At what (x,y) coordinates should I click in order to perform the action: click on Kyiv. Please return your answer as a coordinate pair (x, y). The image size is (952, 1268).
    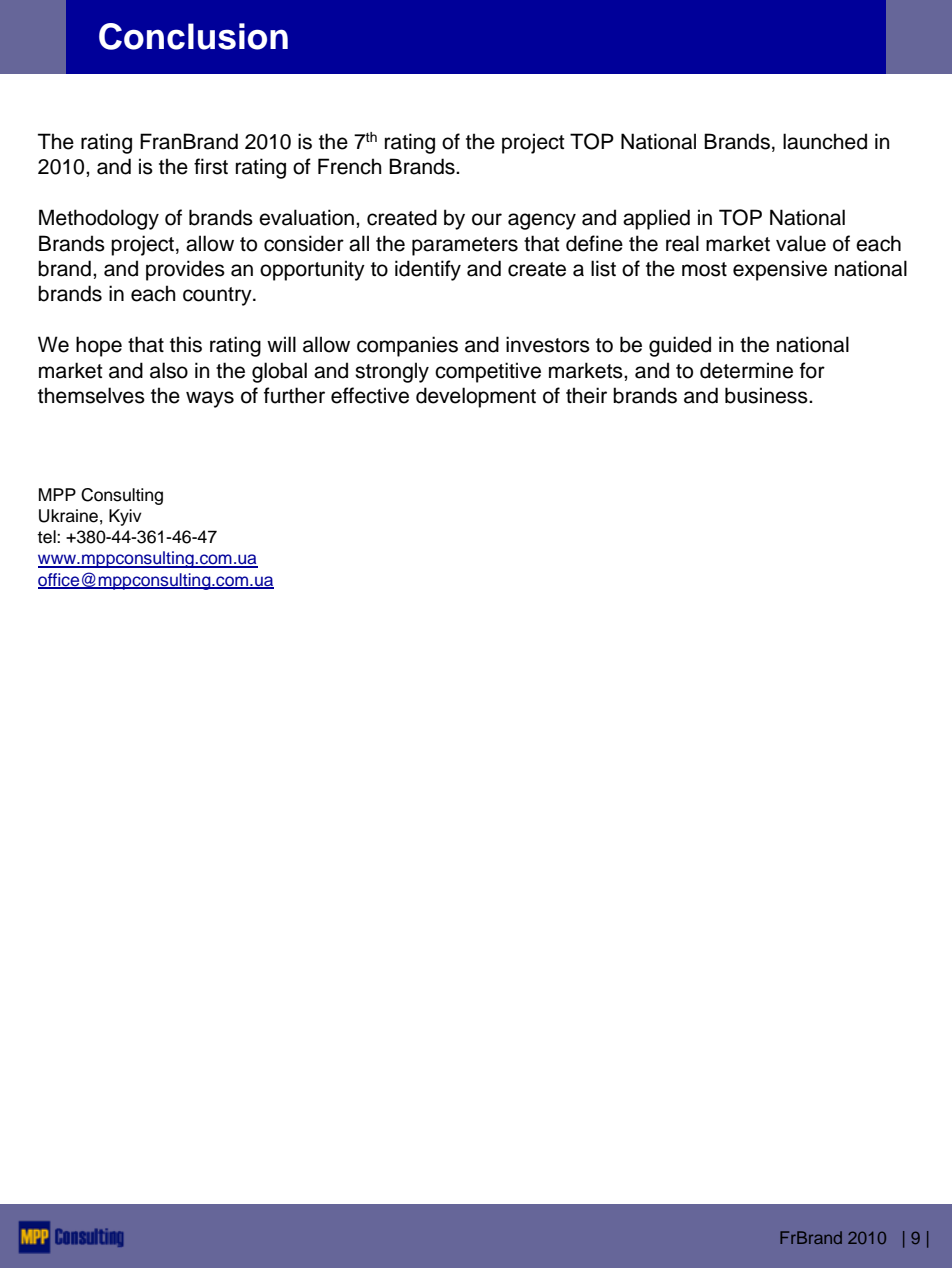
    Looking at the image, I should click on (125, 517).
